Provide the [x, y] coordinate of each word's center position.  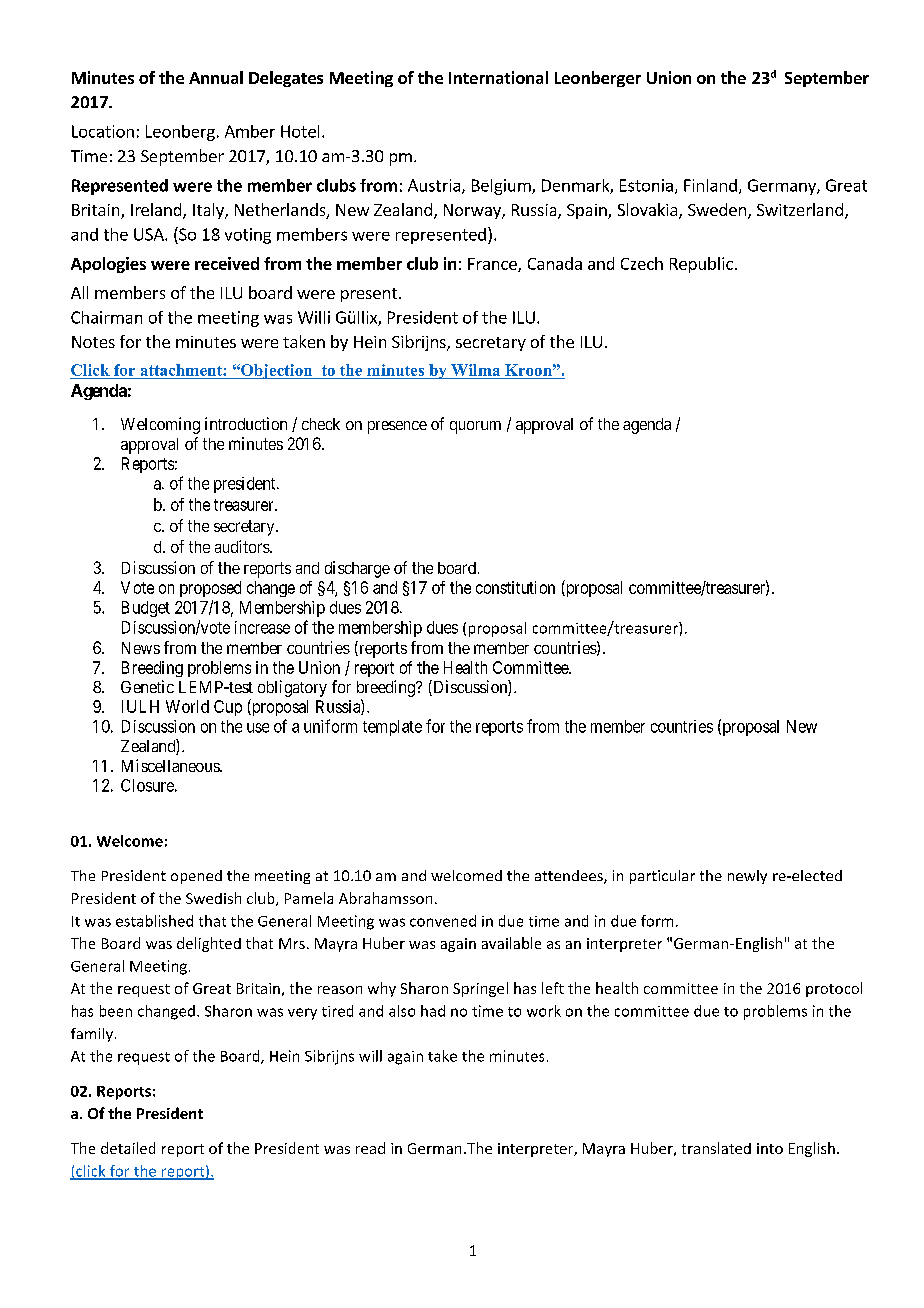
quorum [475, 427]
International [498, 77]
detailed [128, 1148]
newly [747, 877]
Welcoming [160, 425]
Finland [710, 185]
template [392, 728]
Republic [701, 265]
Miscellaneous [171, 765]
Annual [216, 77]
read [370, 1148]
